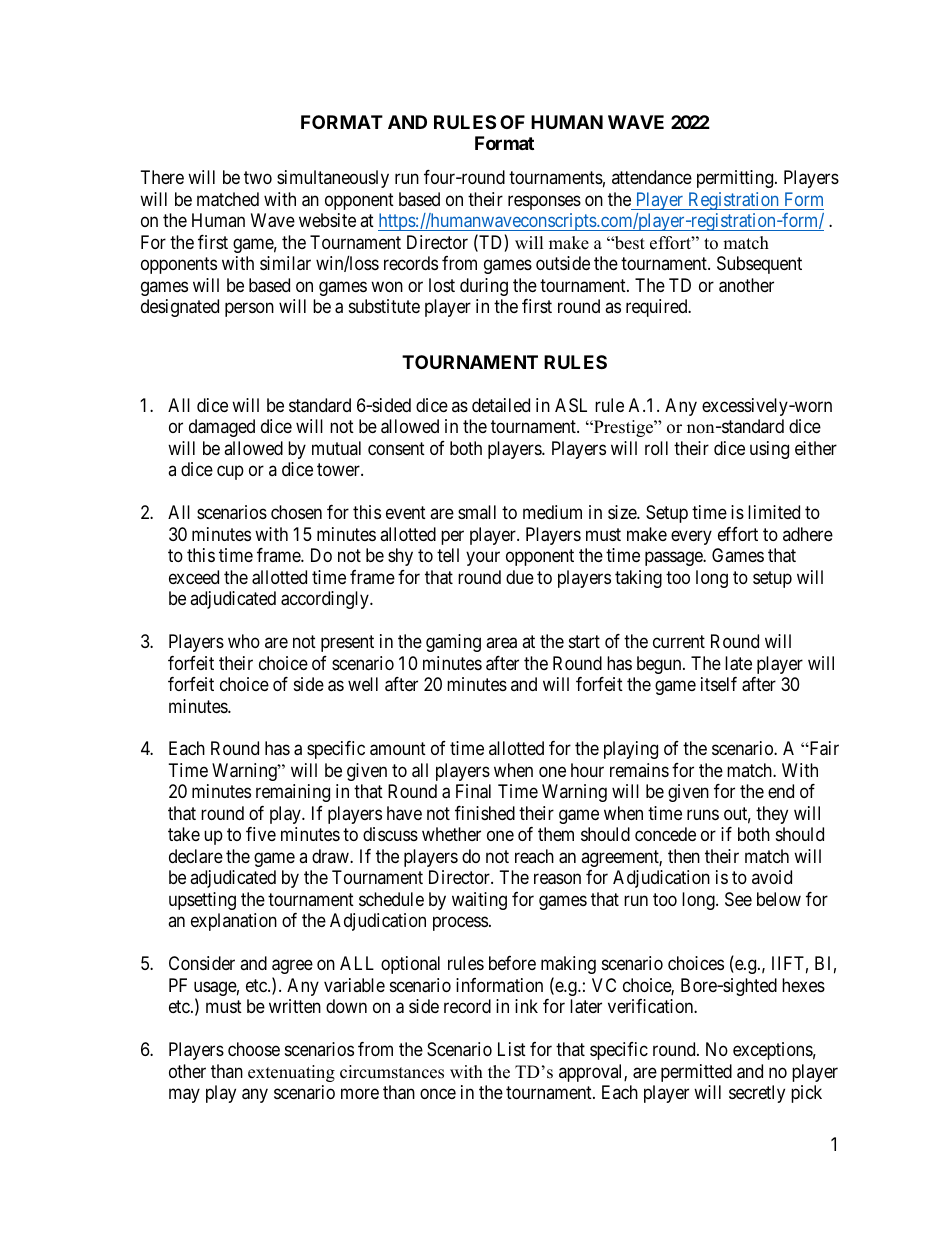  I want to click on Final, so click(473, 791).
